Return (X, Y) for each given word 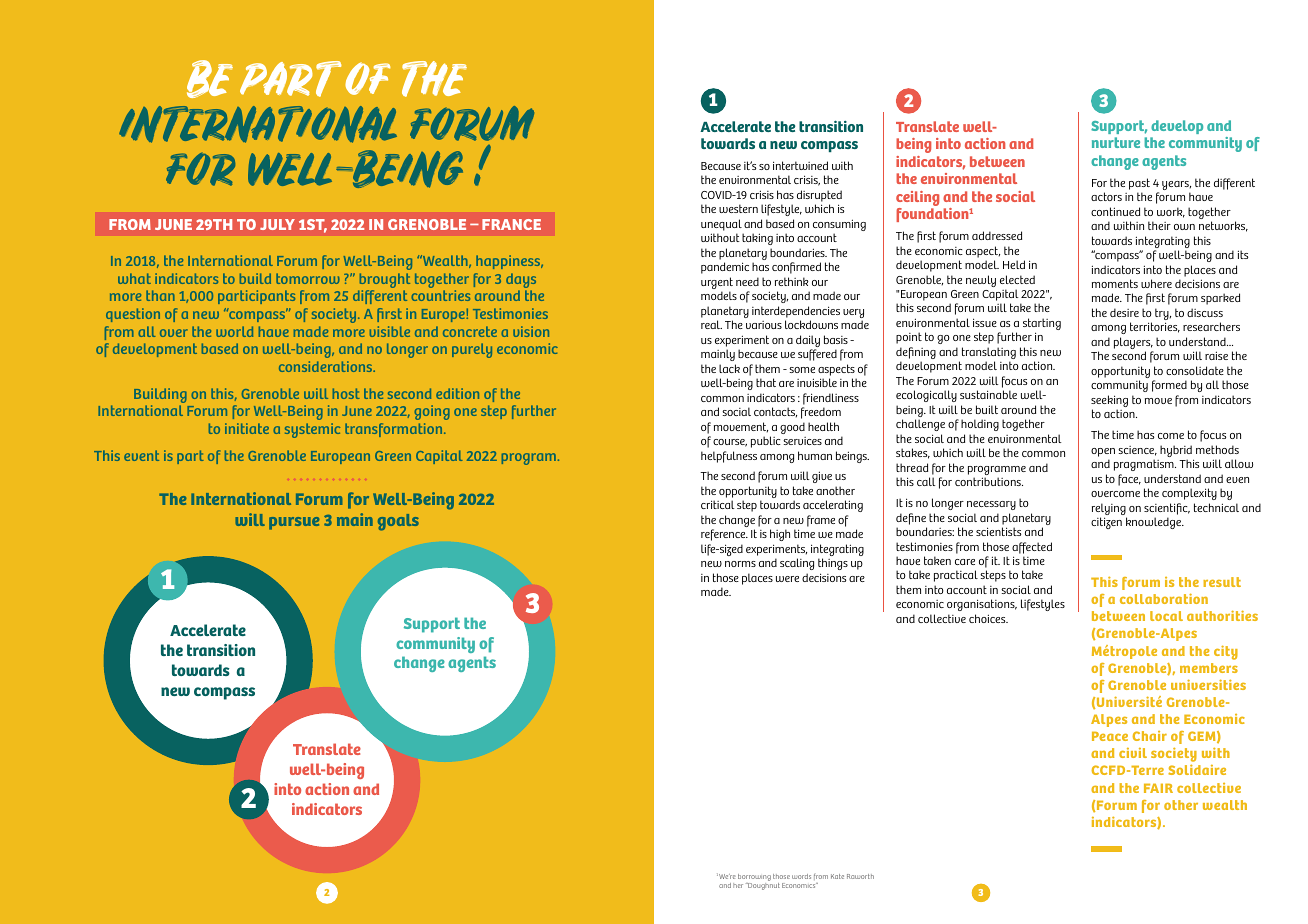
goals (398, 522)
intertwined (800, 165)
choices (988, 618)
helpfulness (729, 457)
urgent (717, 284)
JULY (277, 224)
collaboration (1164, 598)
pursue (294, 523)
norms (740, 564)
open (1103, 452)
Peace (1110, 736)
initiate (247, 428)
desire (1124, 312)
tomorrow (308, 278)
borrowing (754, 877)
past (1139, 184)
